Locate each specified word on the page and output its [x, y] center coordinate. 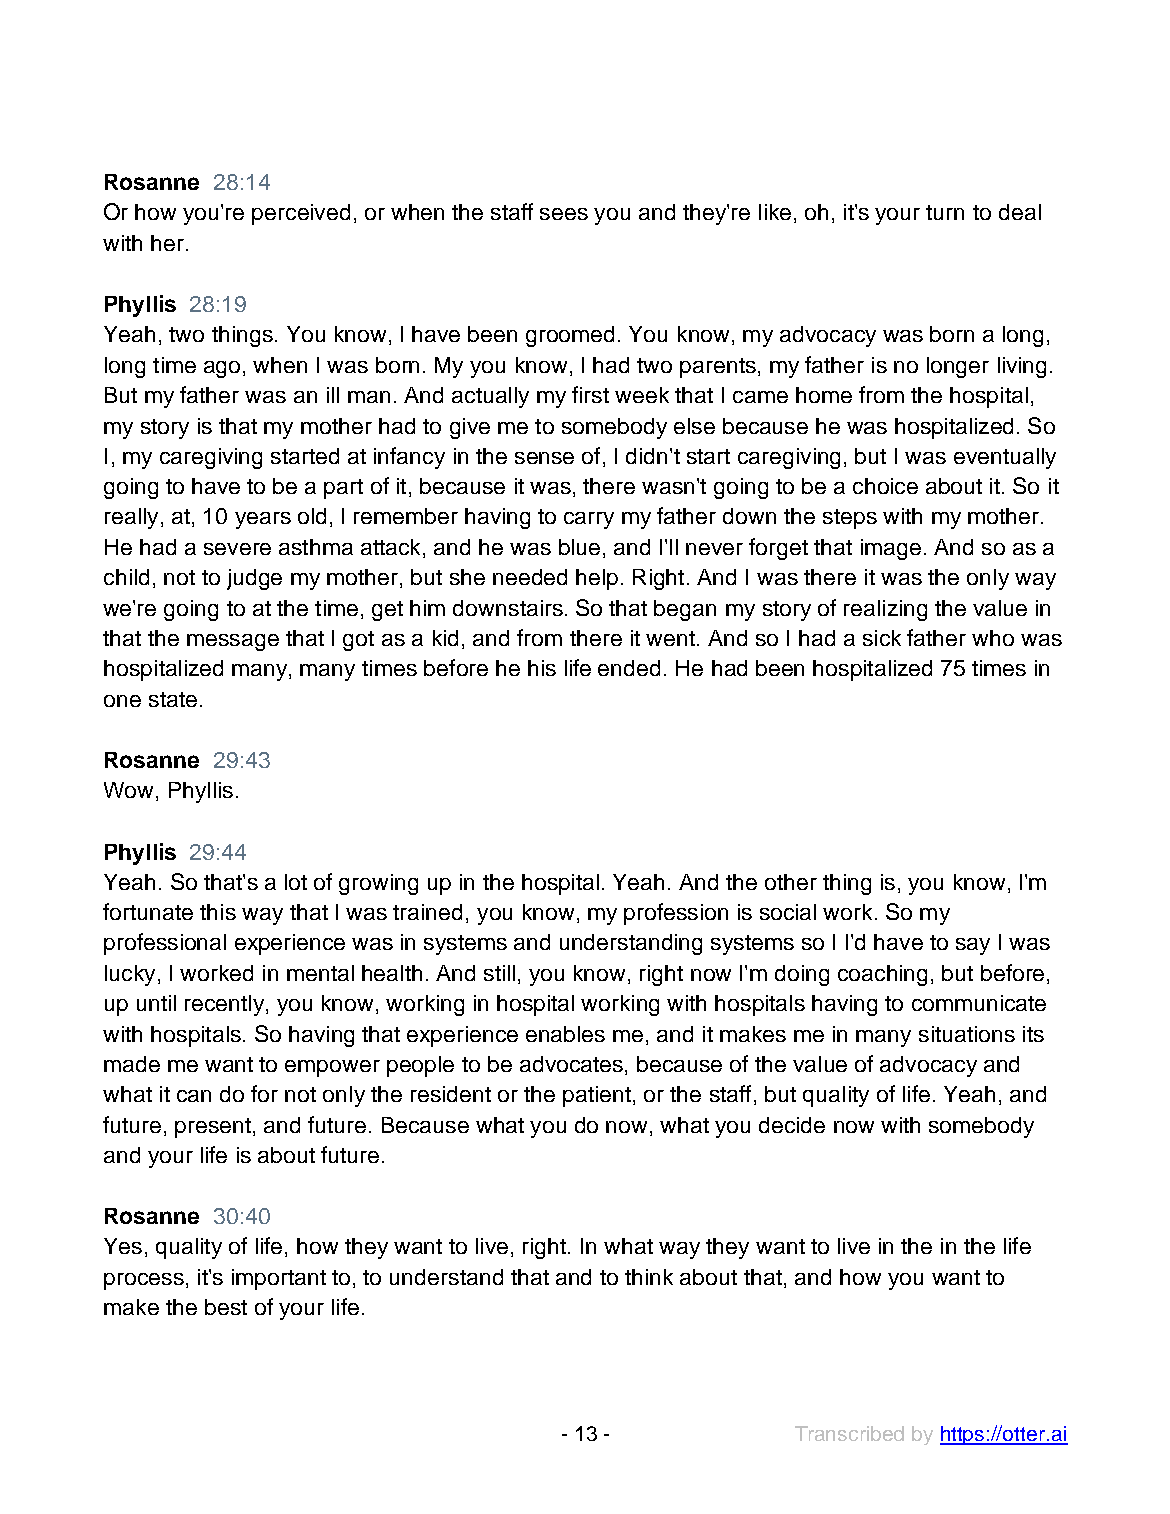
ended [629, 668]
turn [945, 212]
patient [597, 1096]
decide [792, 1125]
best [226, 1307]
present [214, 1128]
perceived [301, 214]
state [173, 699]
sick [882, 638]
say [973, 946]
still [499, 973]
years [263, 520]
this [218, 912]
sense [544, 458]
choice [885, 486]
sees [564, 214]
